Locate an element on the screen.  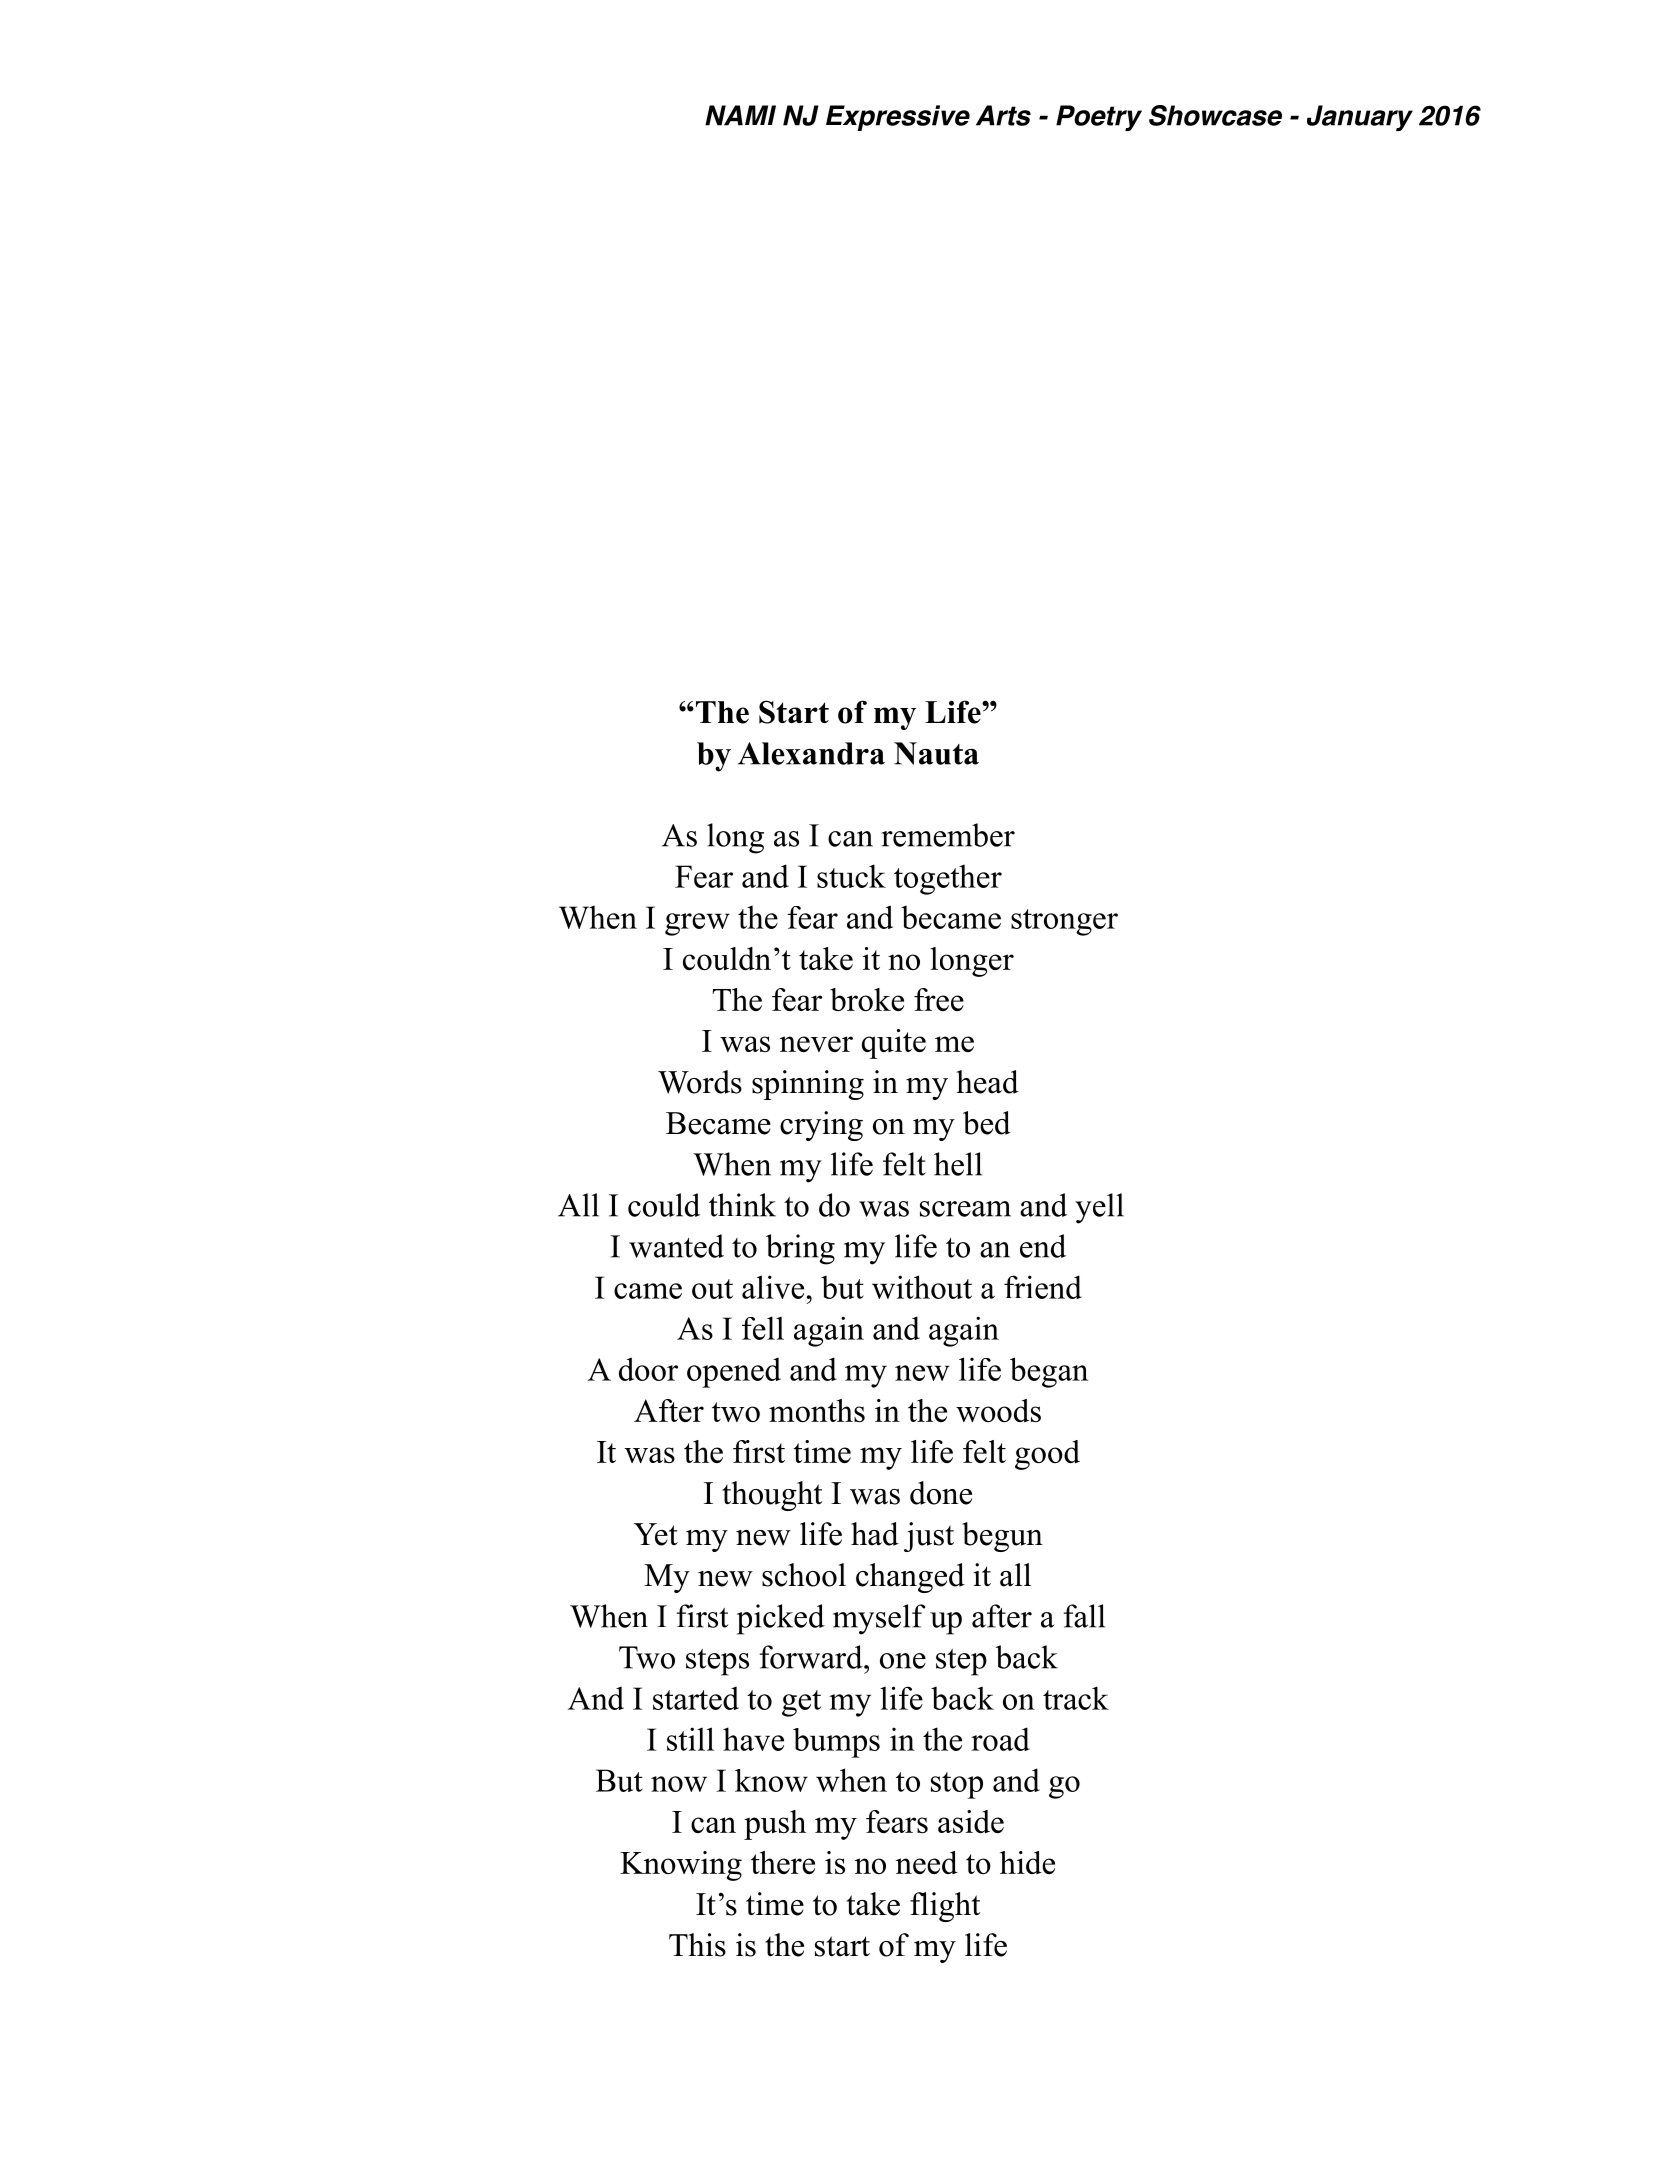
Showcase is located at coordinates (1215, 115).
